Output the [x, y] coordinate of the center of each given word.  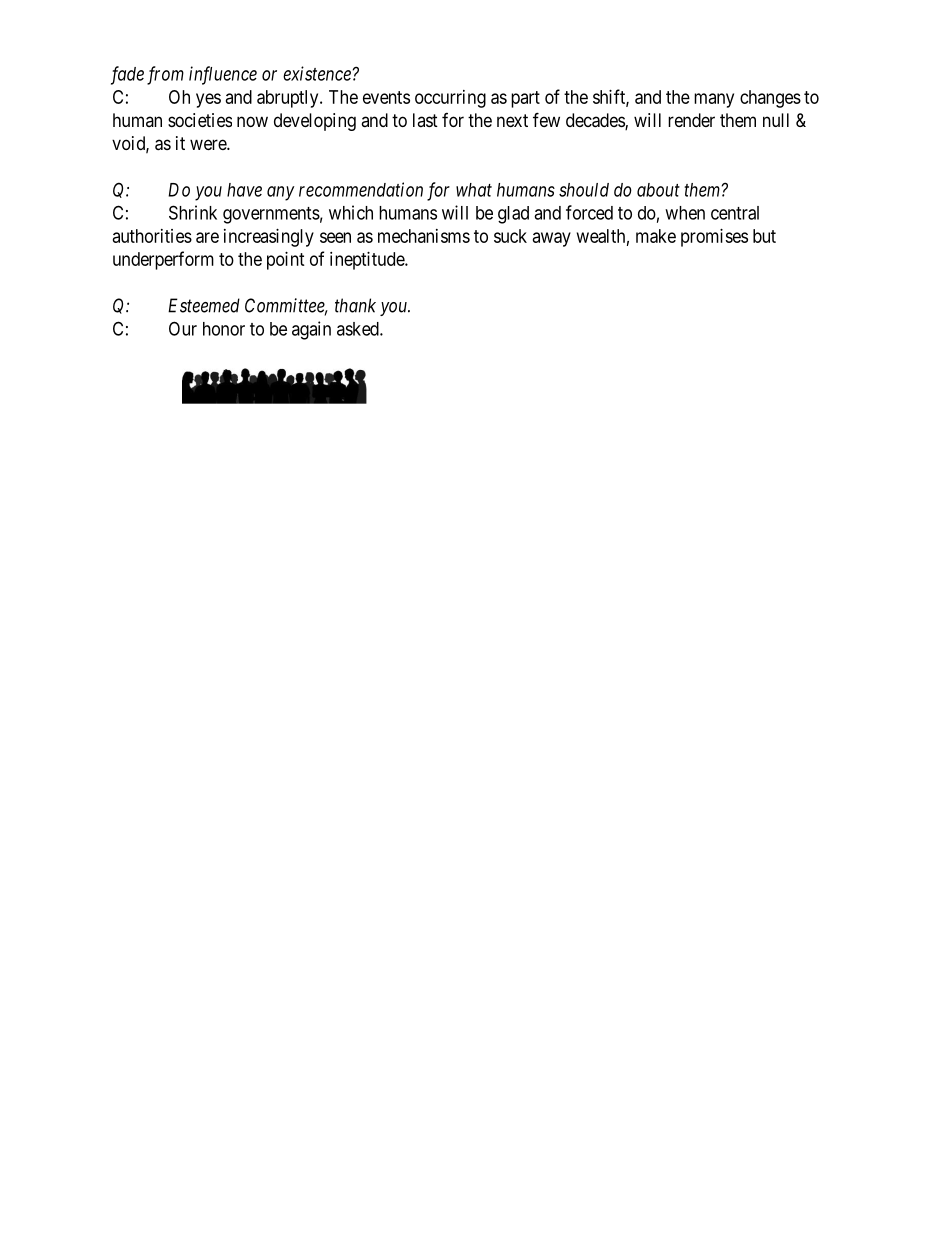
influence [223, 75]
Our [183, 328]
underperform [163, 260]
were [209, 144]
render [691, 120]
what [474, 190]
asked [359, 329]
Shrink [193, 212]
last [425, 120]
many [714, 100]
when [685, 213]
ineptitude [368, 261]
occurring [450, 99]
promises [714, 238]
